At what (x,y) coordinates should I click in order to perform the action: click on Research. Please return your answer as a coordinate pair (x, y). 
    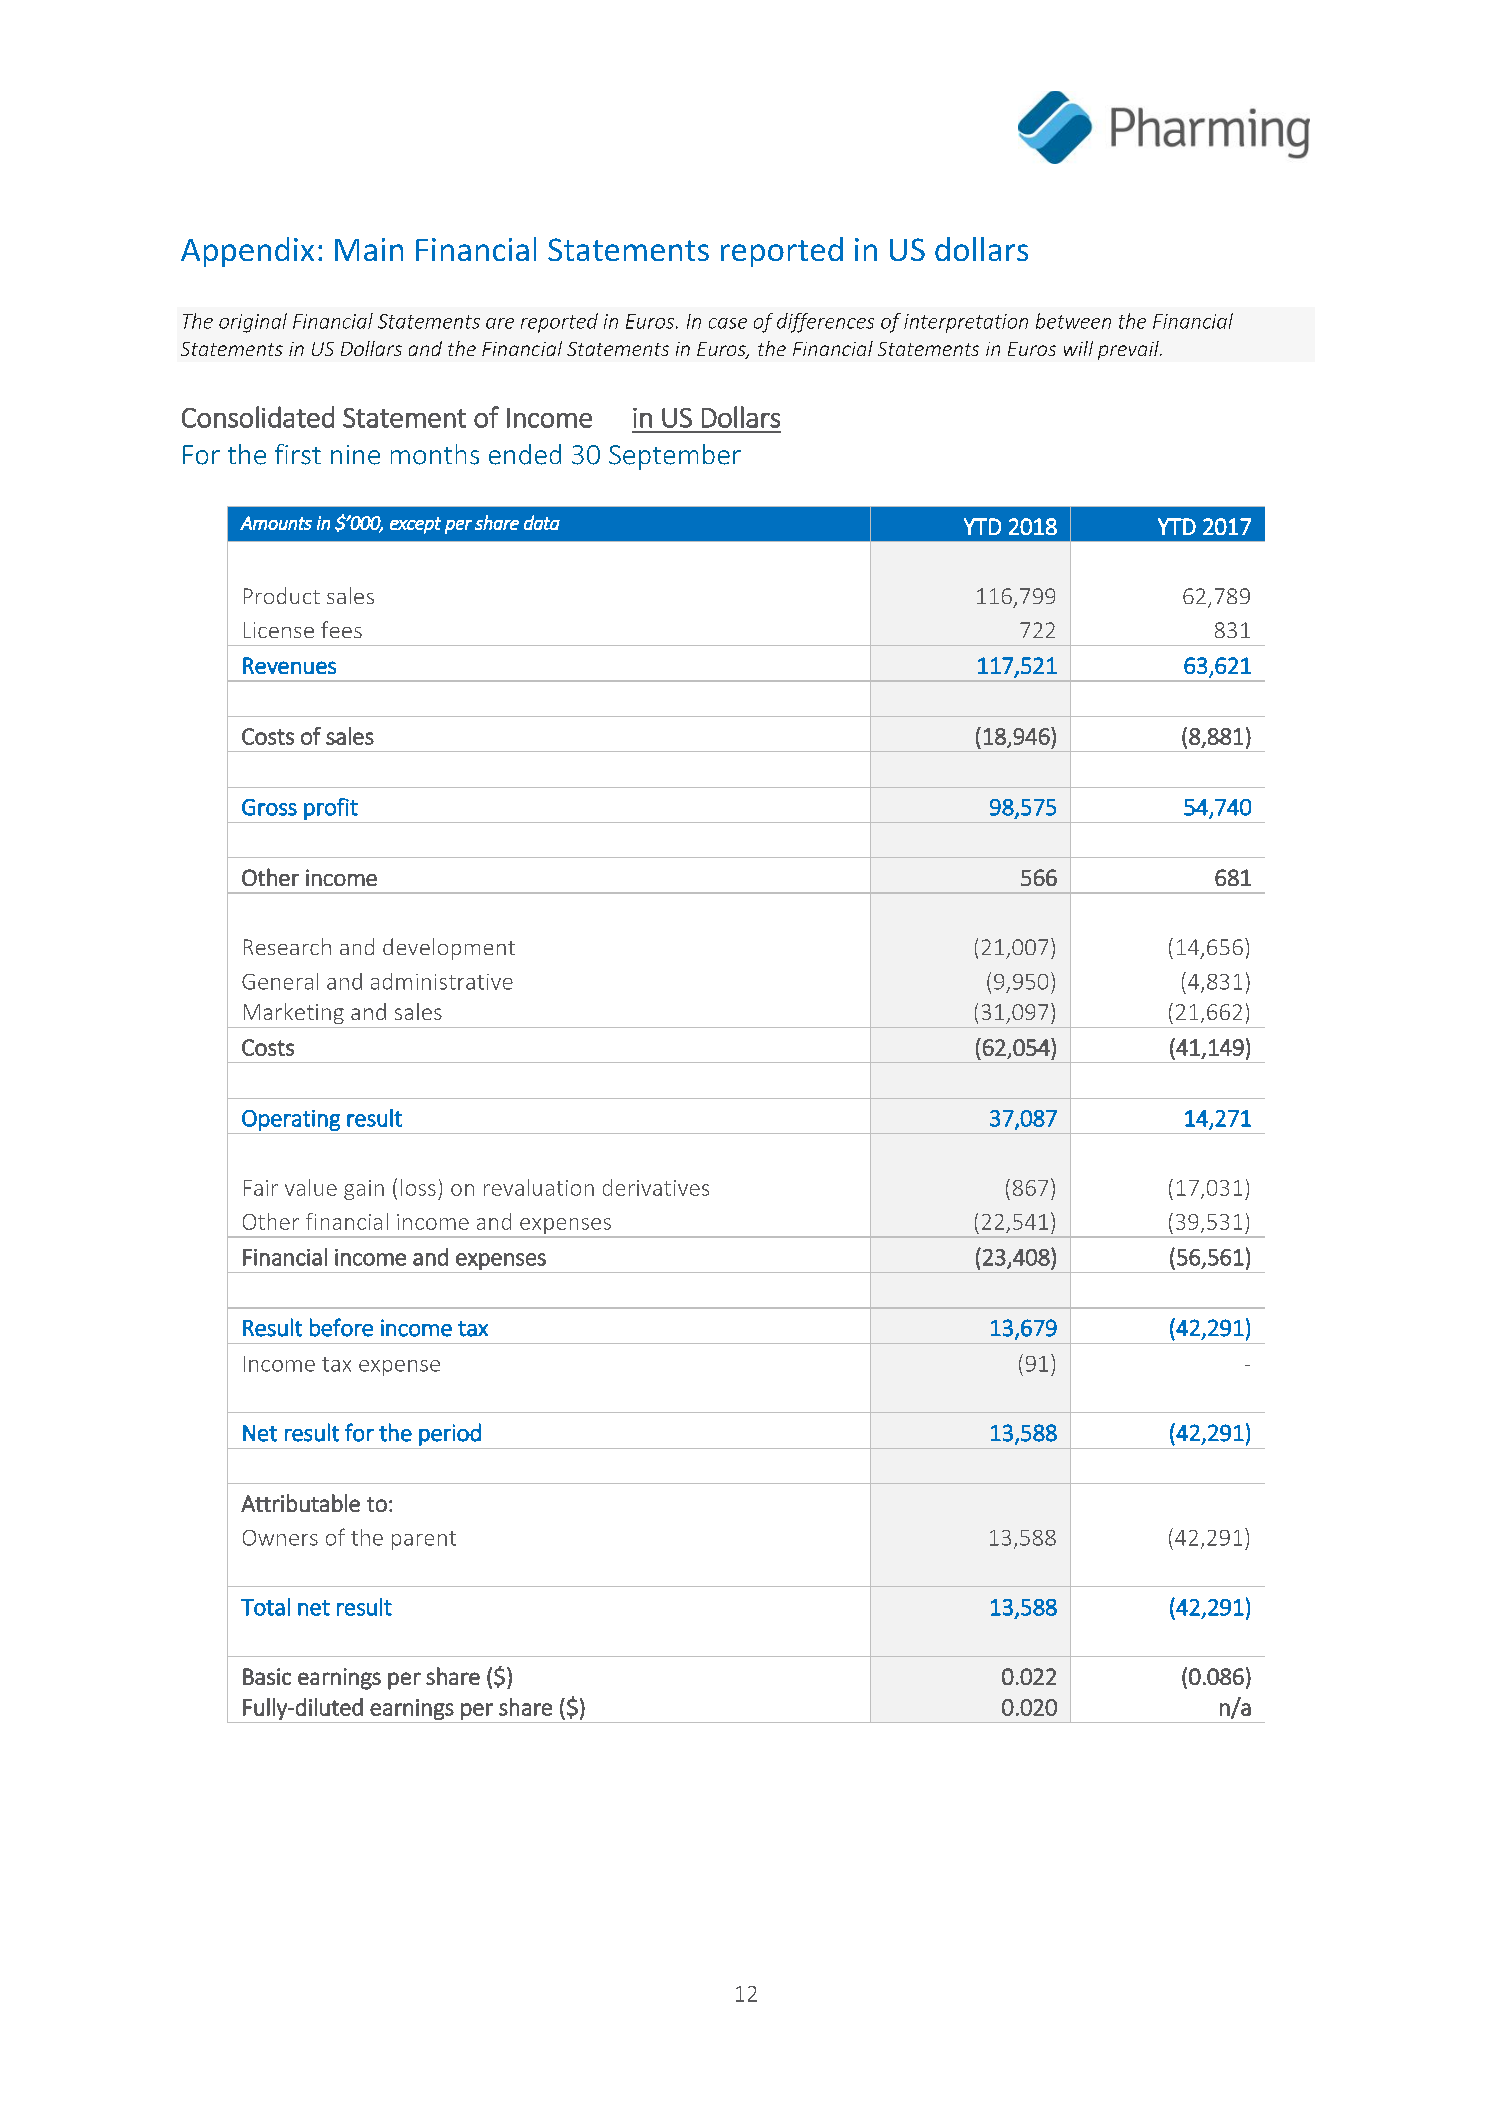
    Looking at the image, I should click on (287, 946).
